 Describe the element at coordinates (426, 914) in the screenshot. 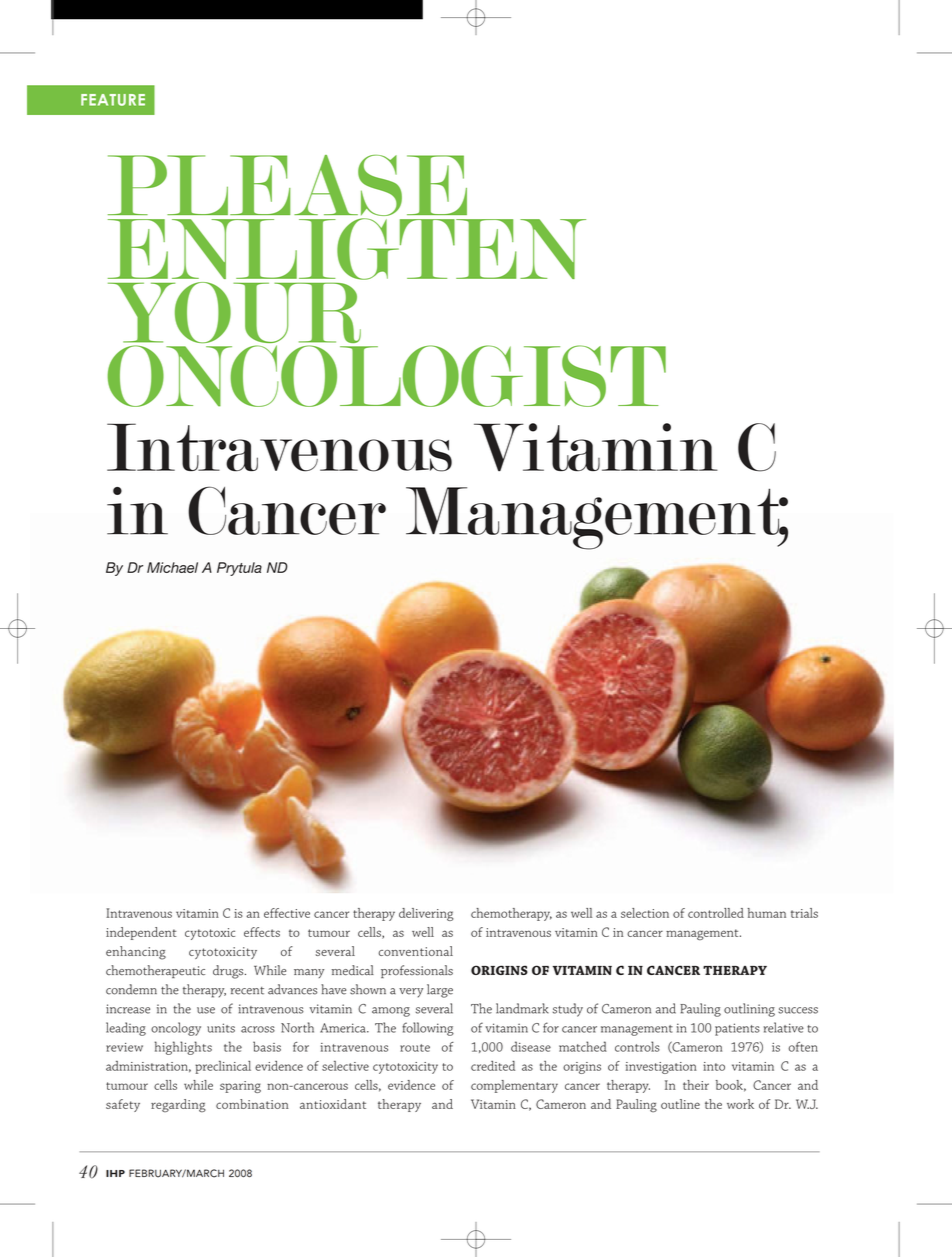

I see `delivering` at that location.
